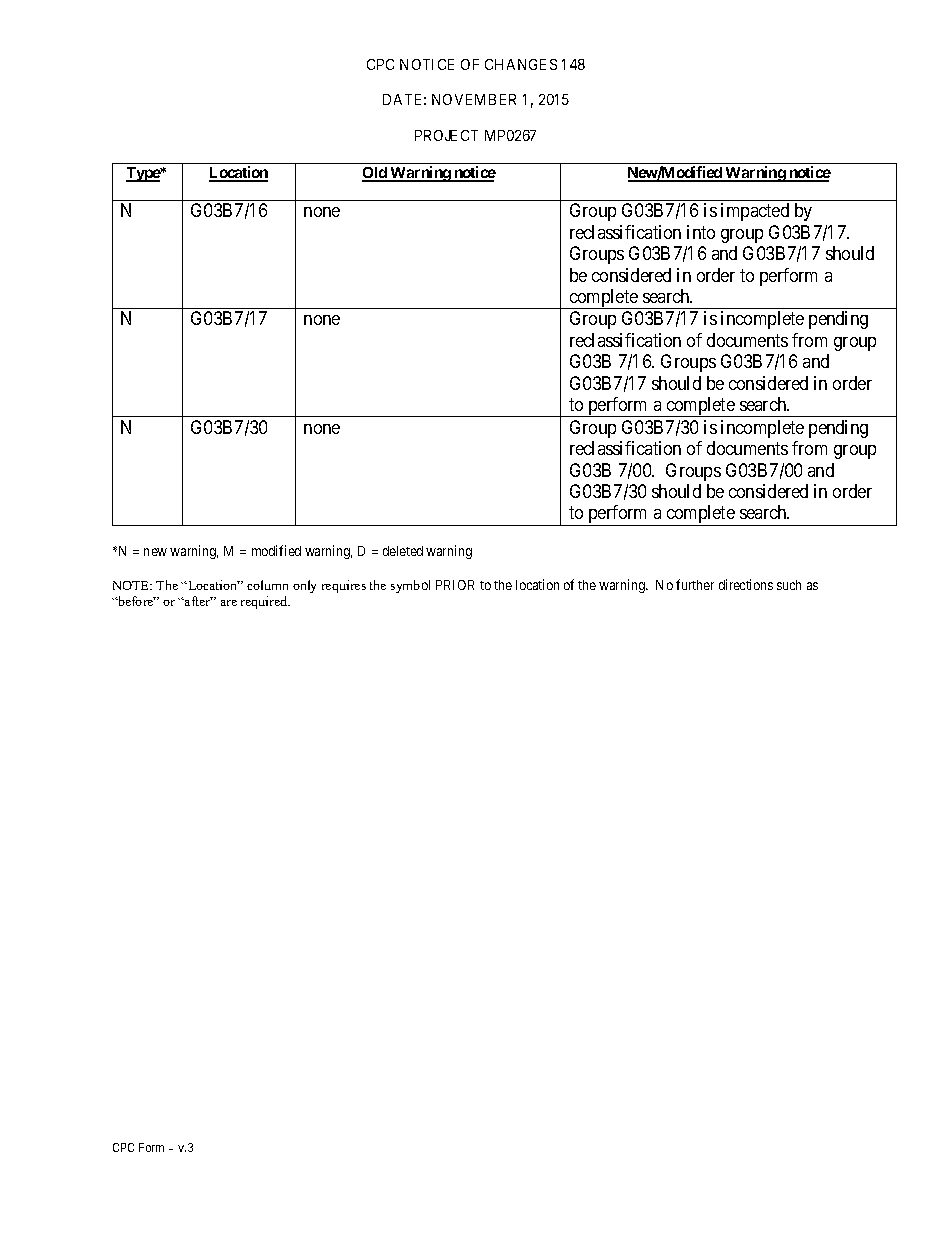  I want to click on CHANGES, so click(521, 64).
